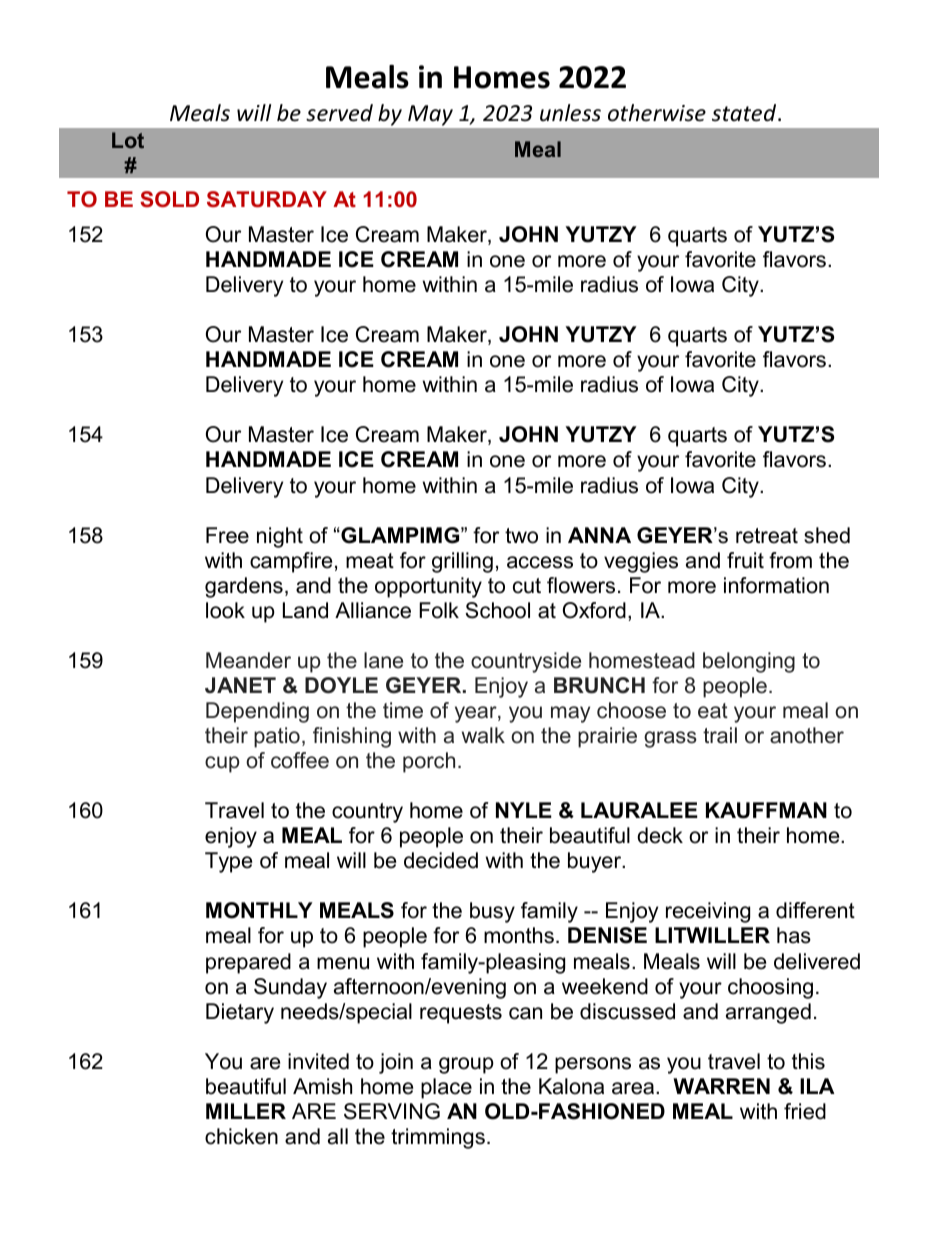 The height and width of the document is (1233, 952). Describe the element at coordinates (225, 610) in the document. I see `look` at that location.
